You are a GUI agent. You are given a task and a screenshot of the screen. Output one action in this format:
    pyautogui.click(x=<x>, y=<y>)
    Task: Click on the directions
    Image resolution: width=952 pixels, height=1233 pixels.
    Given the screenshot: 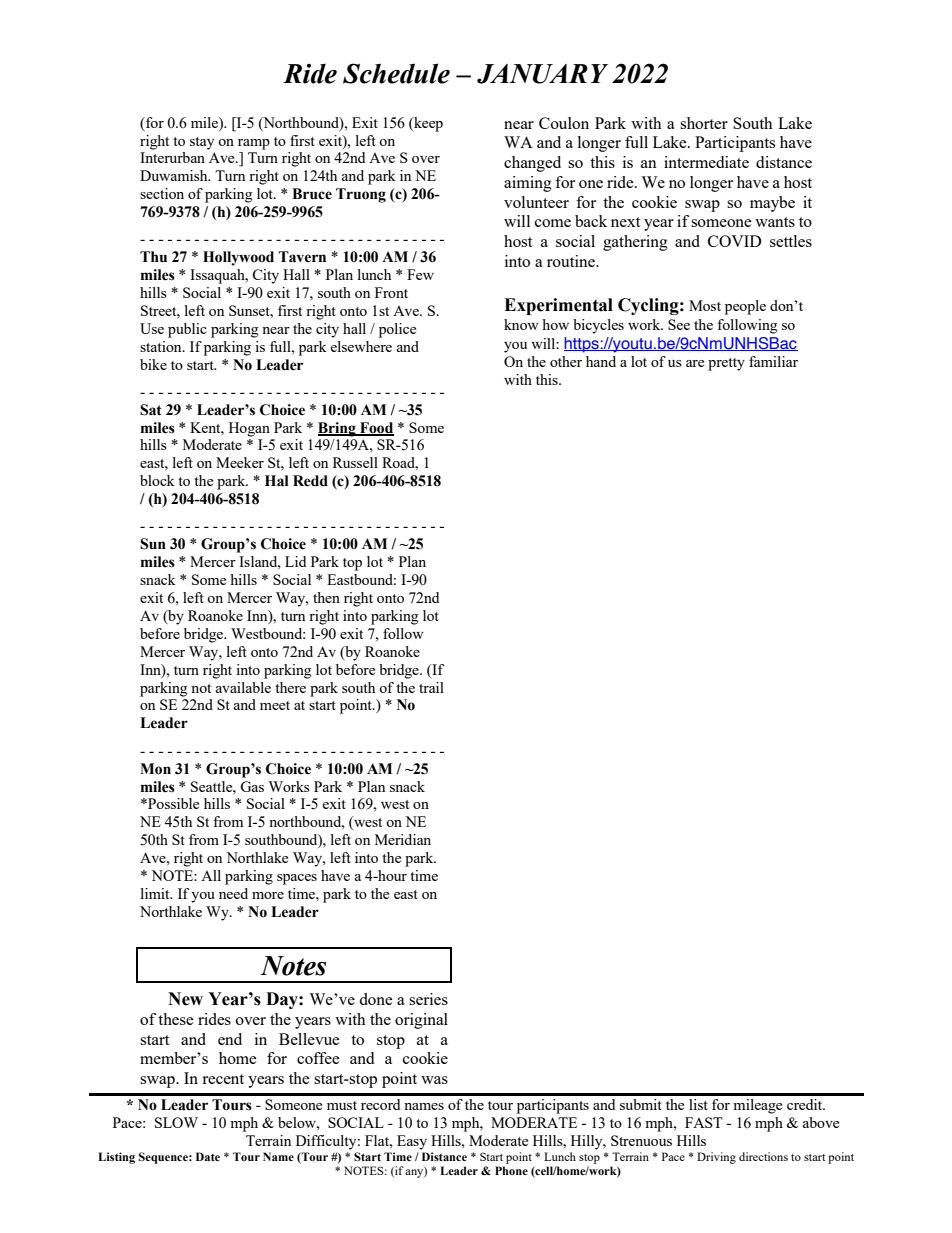 What is the action you would take?
    pyautogui.click(x=763, y=1156)
